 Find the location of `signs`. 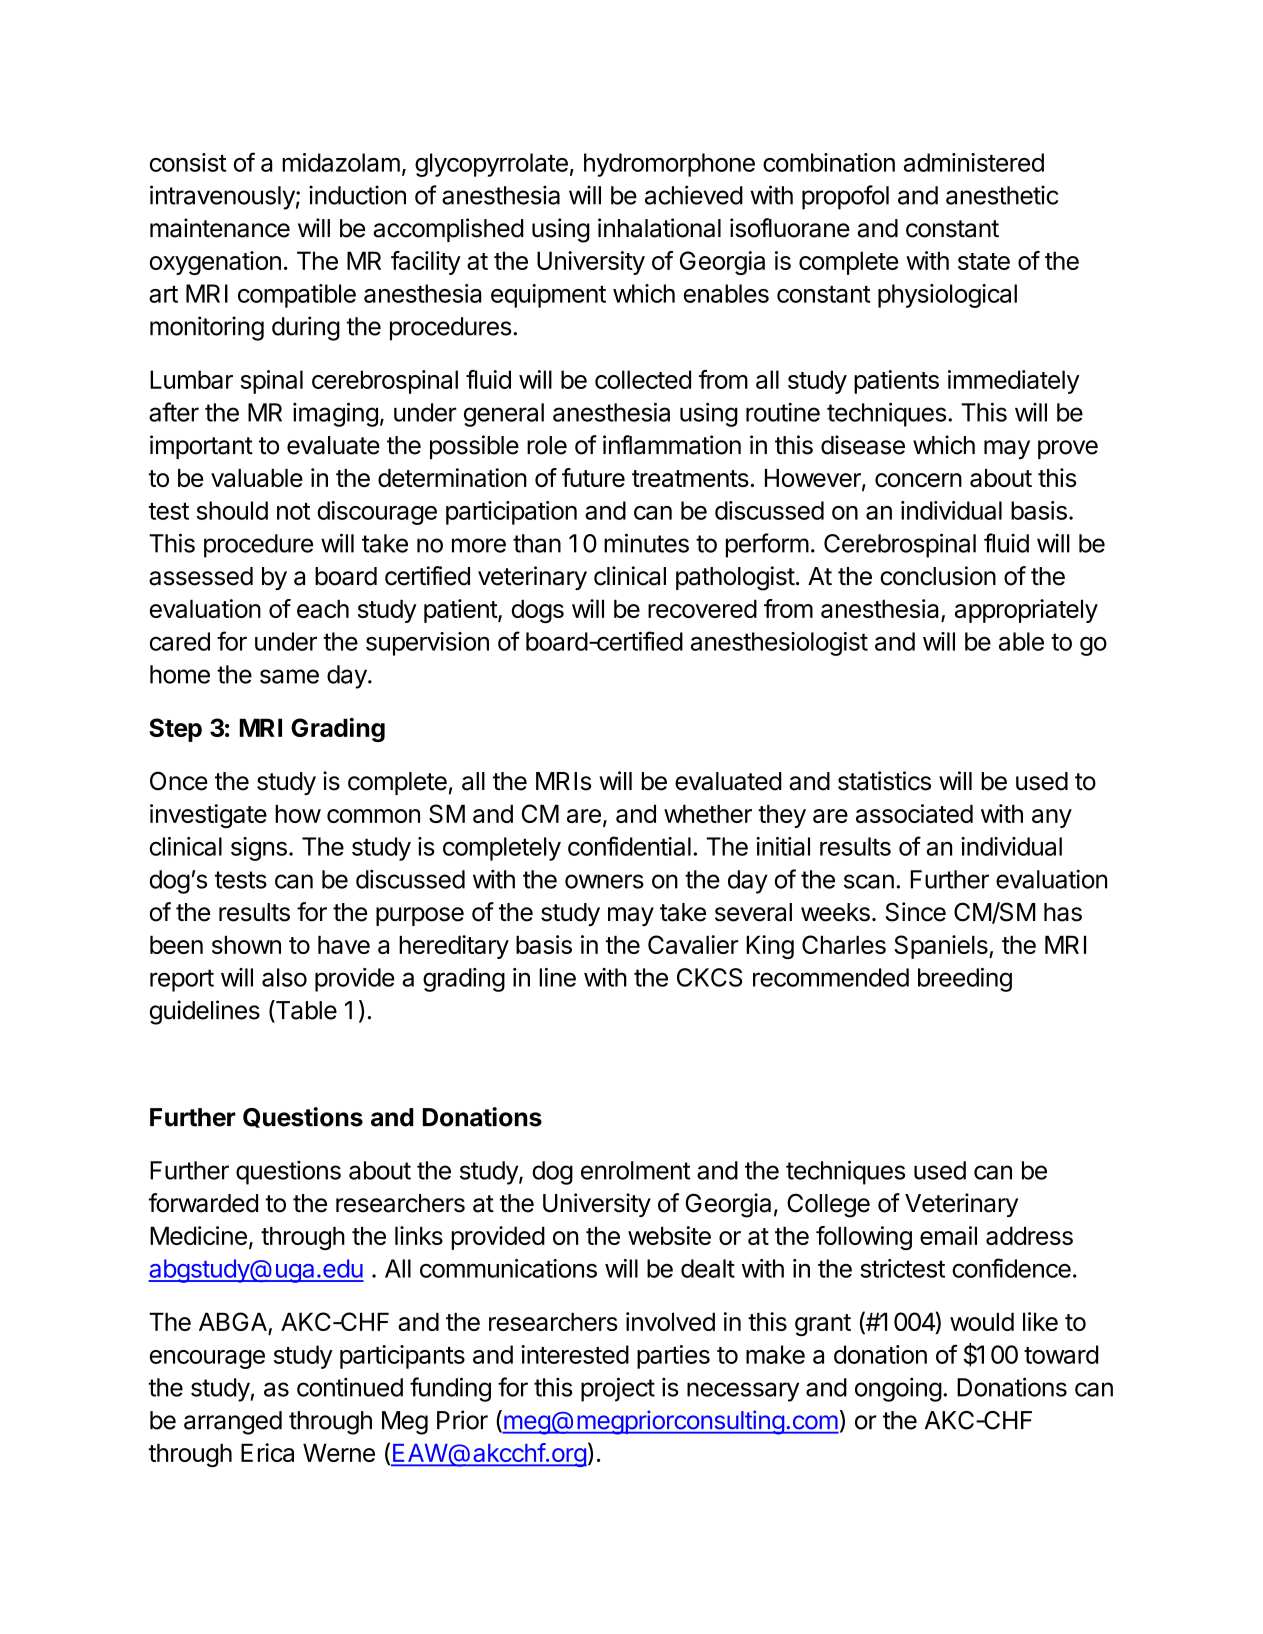

signs is located at coordinates (259, 849).
